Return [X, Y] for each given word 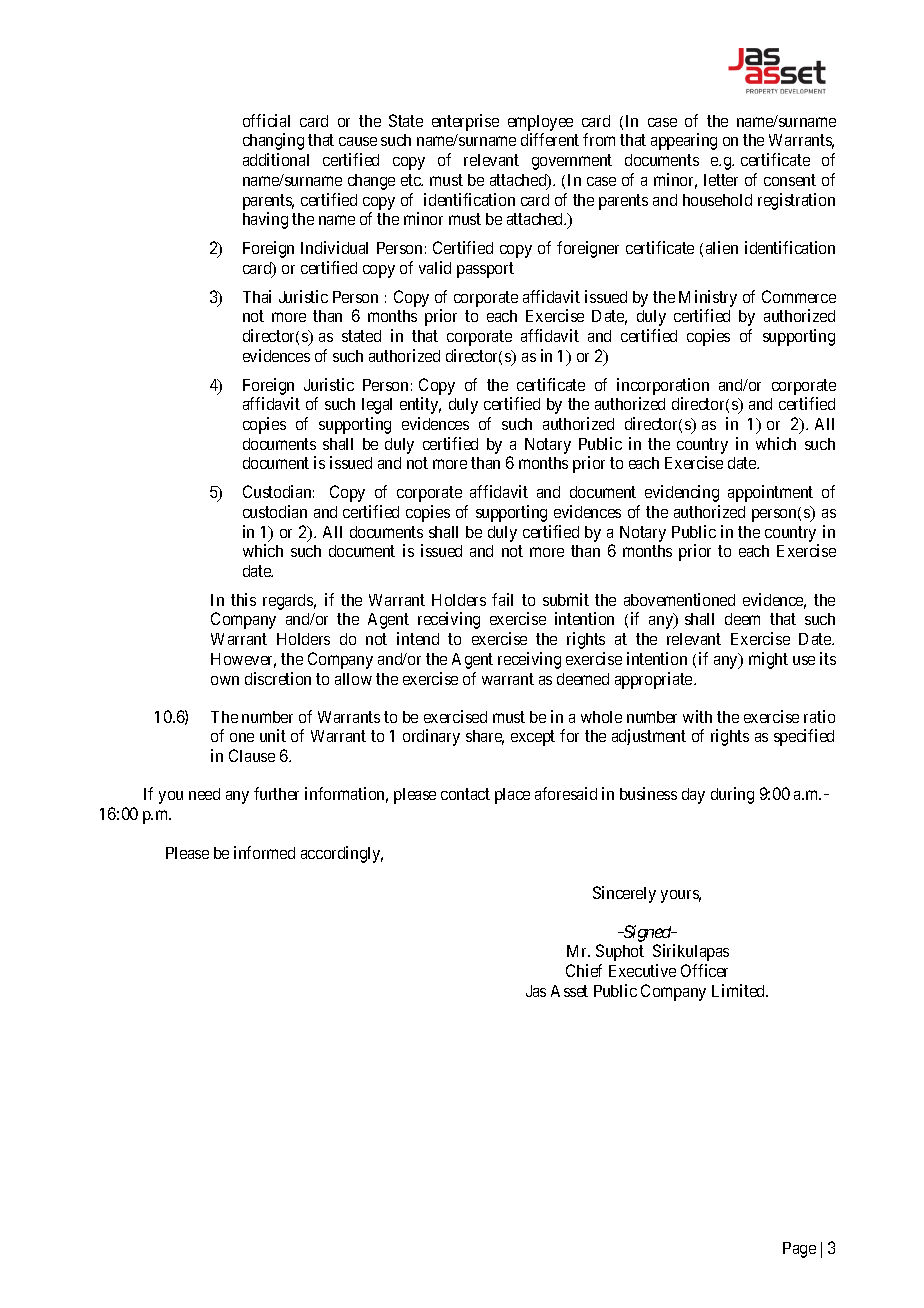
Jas [536, 991]
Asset [569, 991]
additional [276, 159]
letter [721, 180]
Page [799, 1250]
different [550, 139]
